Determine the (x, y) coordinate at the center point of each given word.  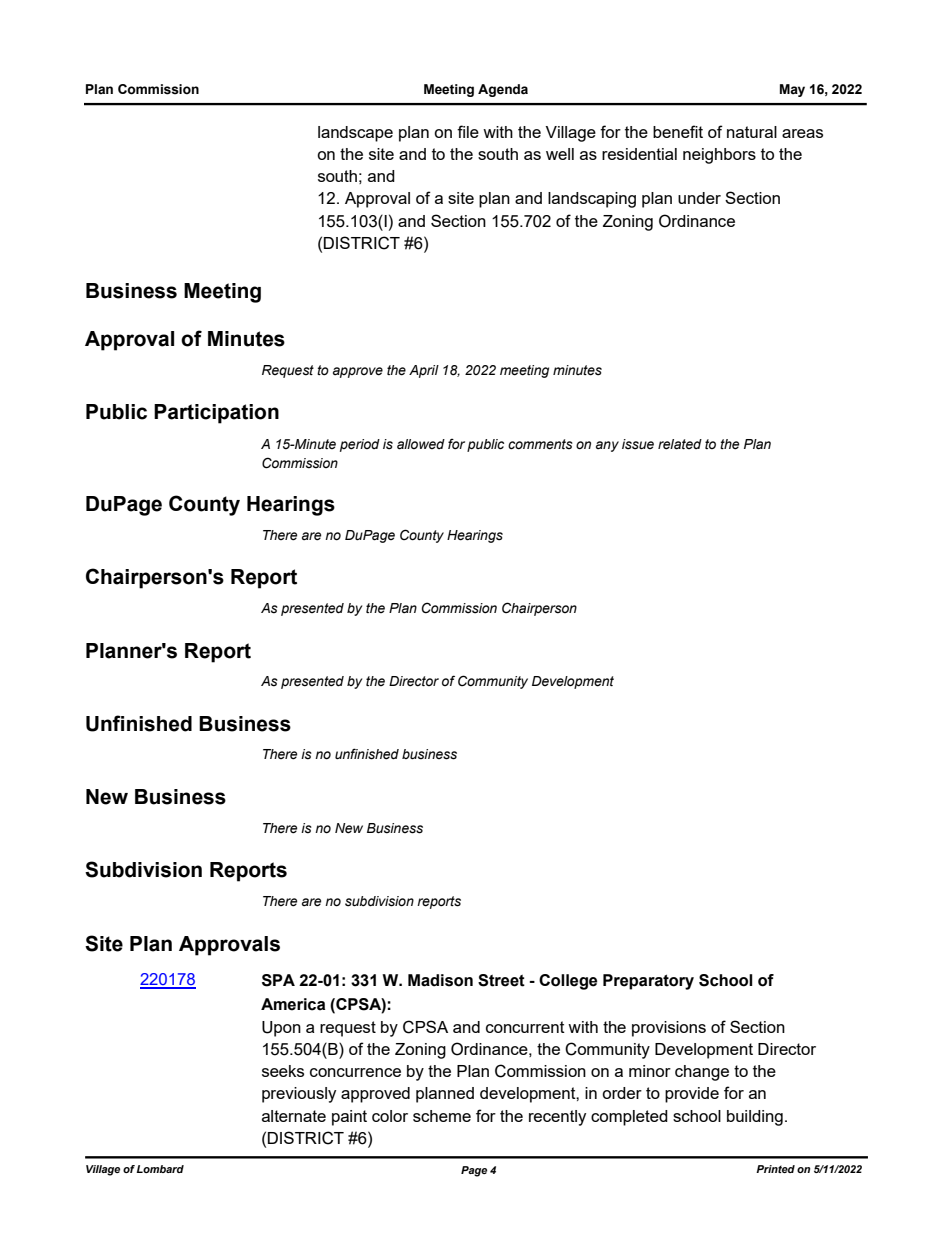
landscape (355, 134)
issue (638, 444)
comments (540, 444)
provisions (669, 1029)
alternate (294, 1116)
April (424, 371)
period (360, 445)
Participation (216, 414)
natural (752, 132)
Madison (440, 980)
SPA (278, 980)
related (680, 444)
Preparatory (648, 982)
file (468, 131)
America (293, 1004)
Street (501, 980)
